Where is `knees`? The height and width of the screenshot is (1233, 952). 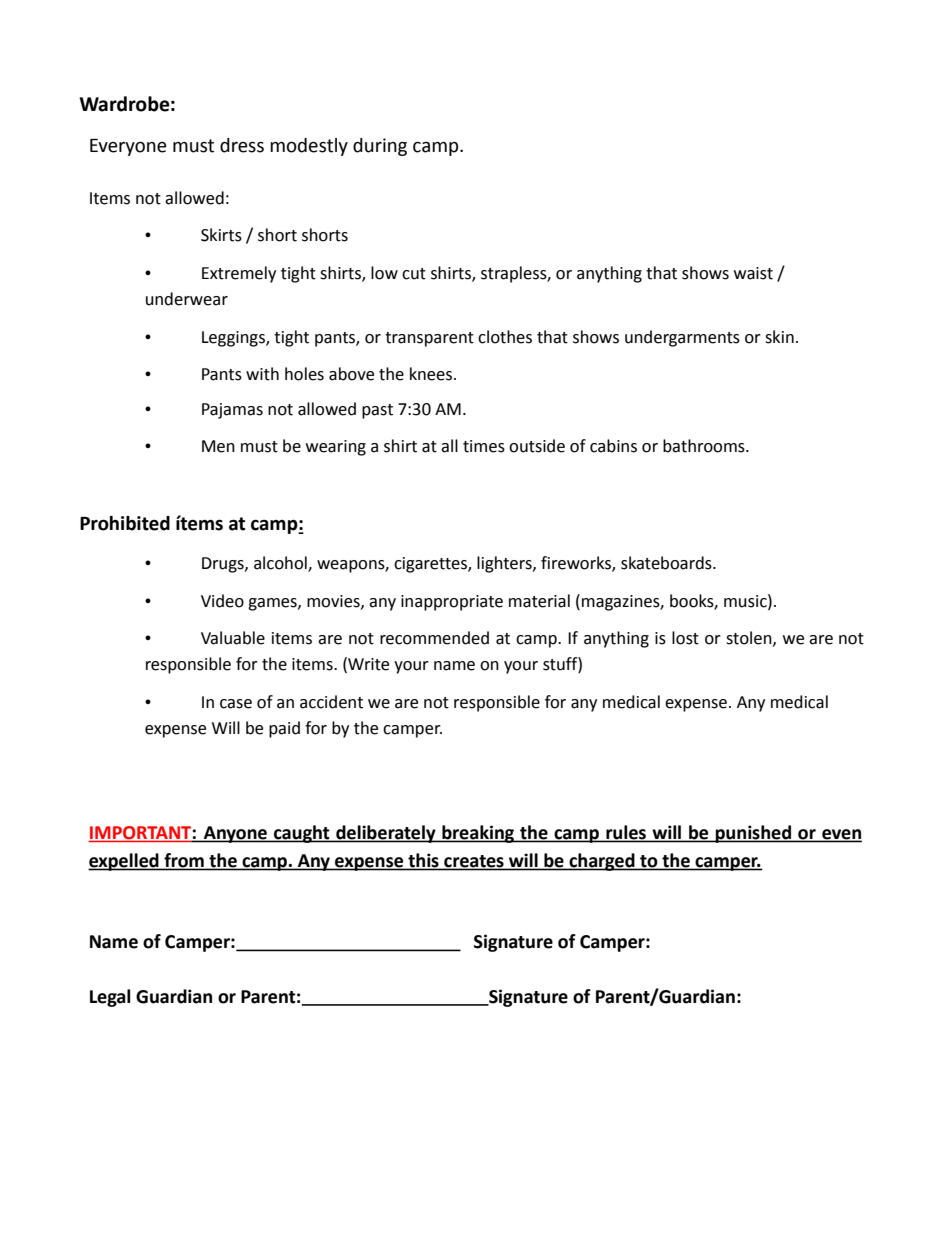 knees is located at coordinates (432, 374).
